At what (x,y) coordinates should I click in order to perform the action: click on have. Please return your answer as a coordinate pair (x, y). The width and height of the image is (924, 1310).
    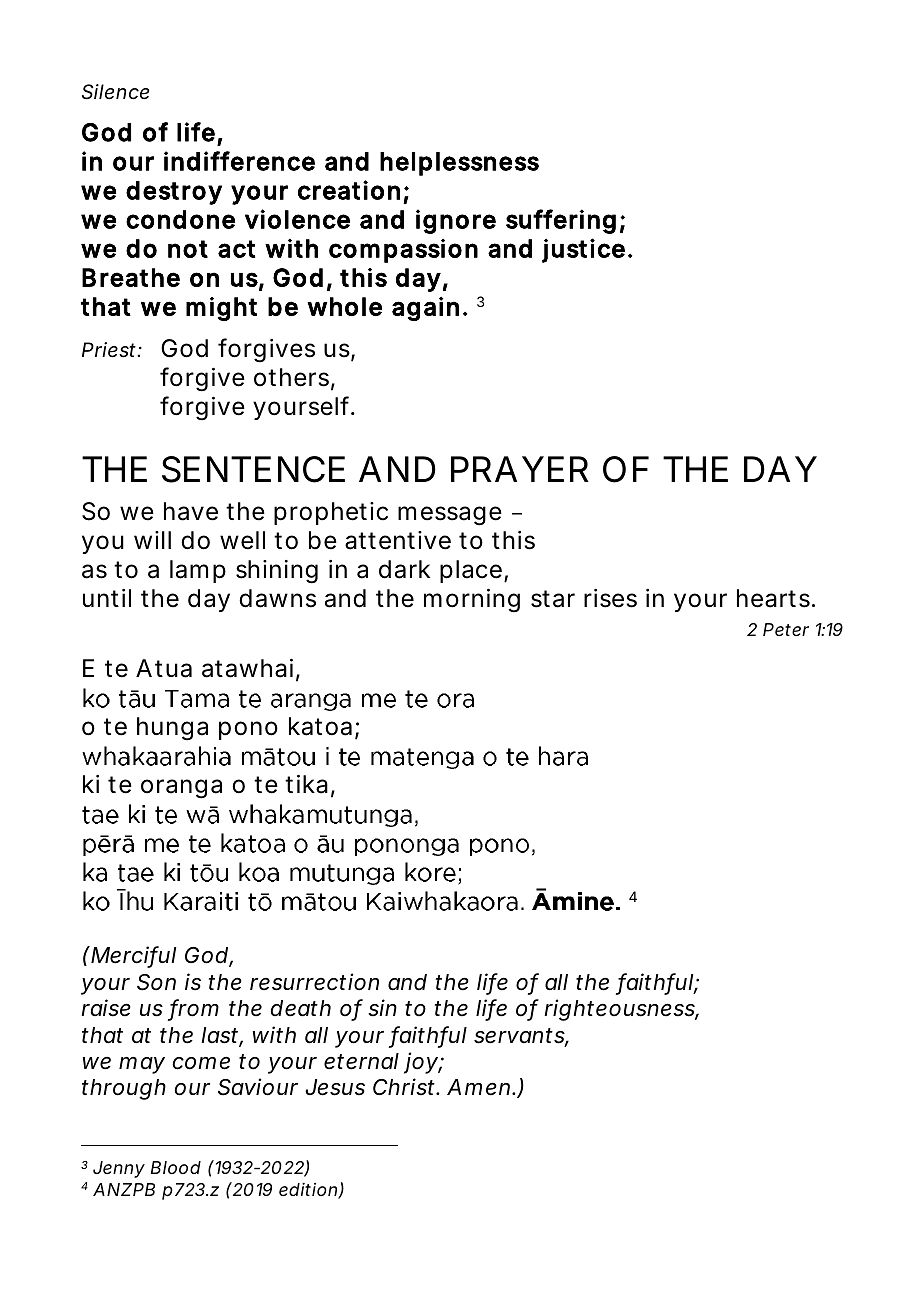
    Looking at the image, I should click on (191, 511).
